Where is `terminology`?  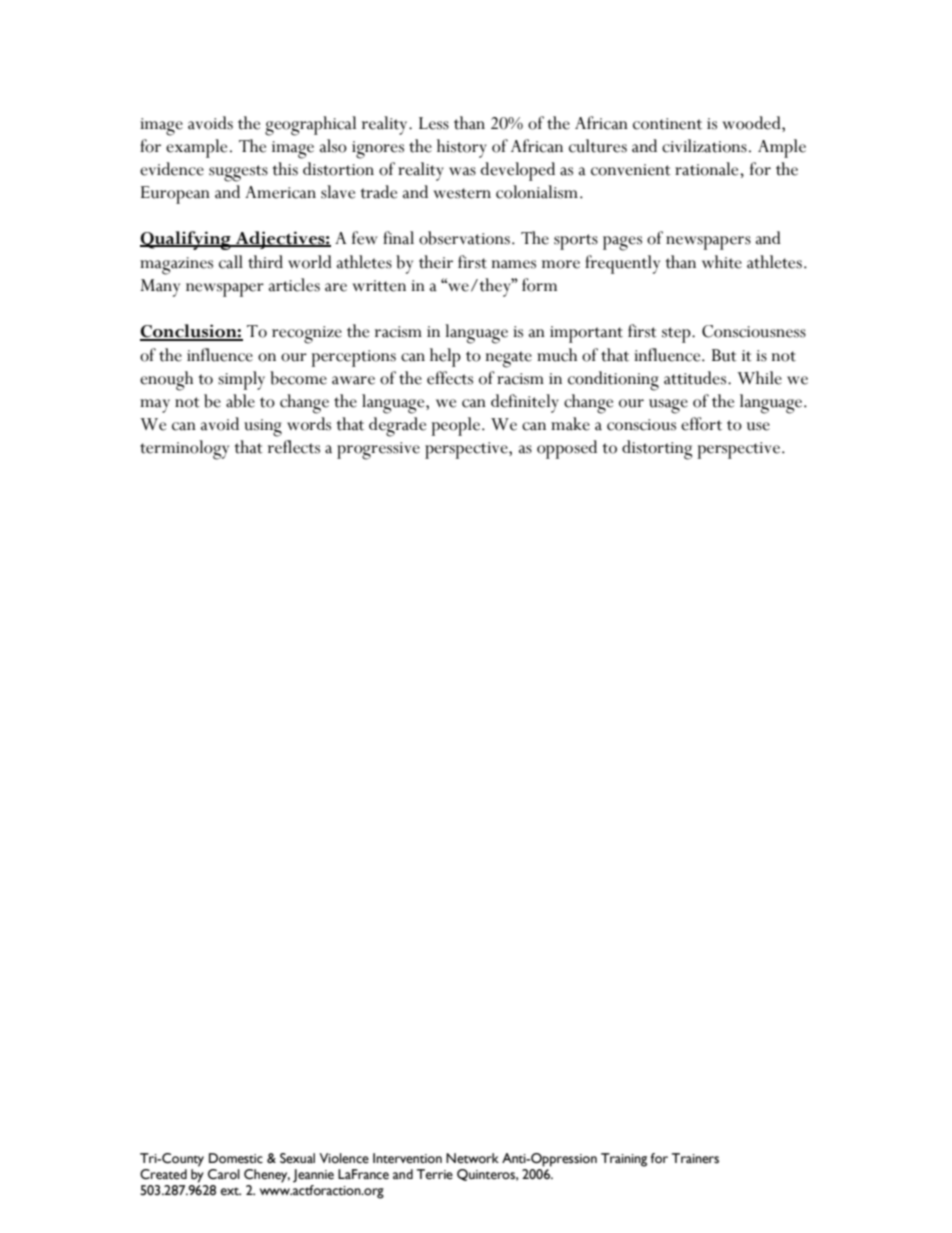 terminology is located at coordinates (184, 450).
